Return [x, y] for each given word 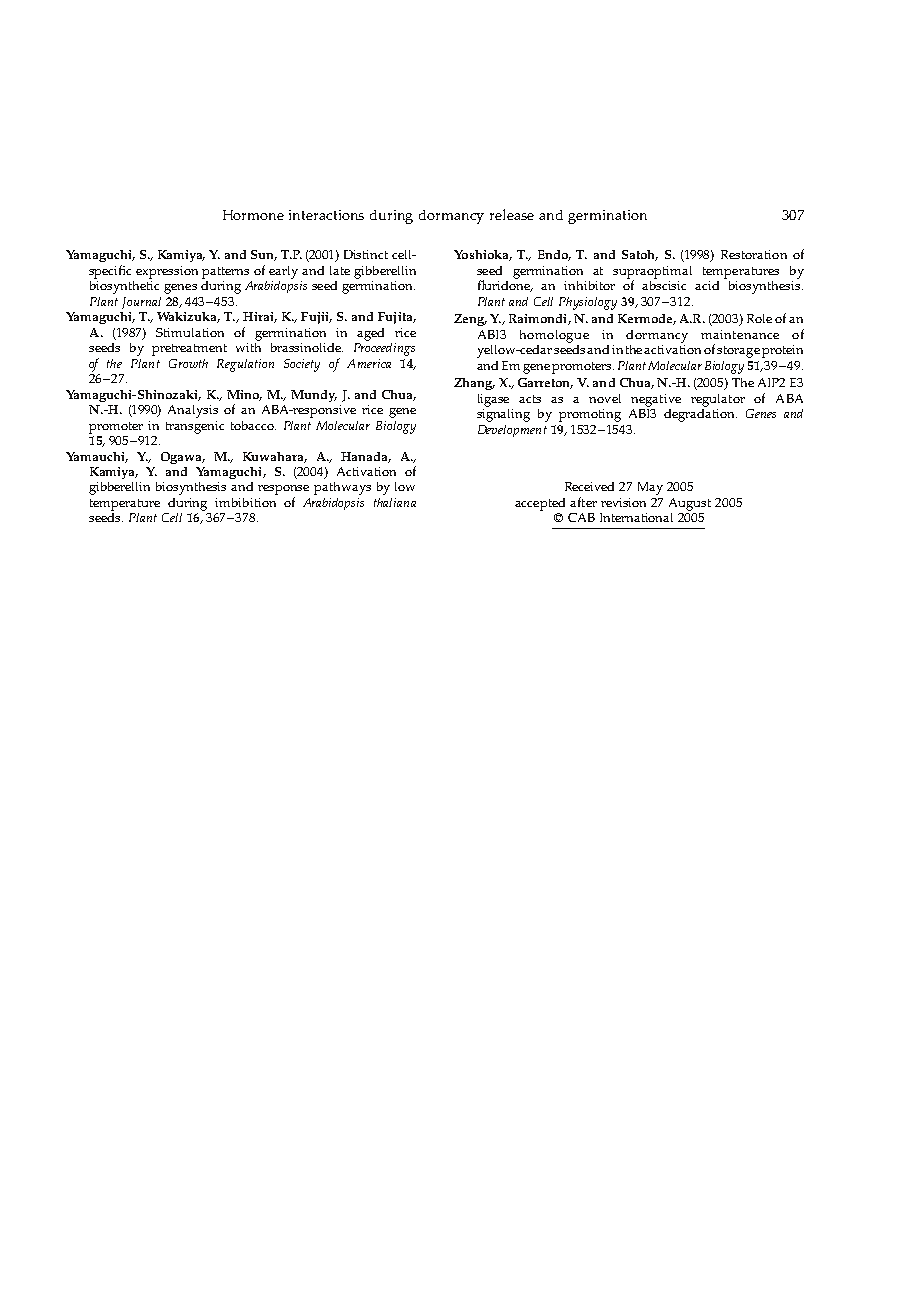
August [690, 504]
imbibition [245, 502]
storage [738, 352]
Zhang [474, 384]
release [512, 214]
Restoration [754, 254]
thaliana [395, 502]
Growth [188, 363]
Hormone [253, 215]
